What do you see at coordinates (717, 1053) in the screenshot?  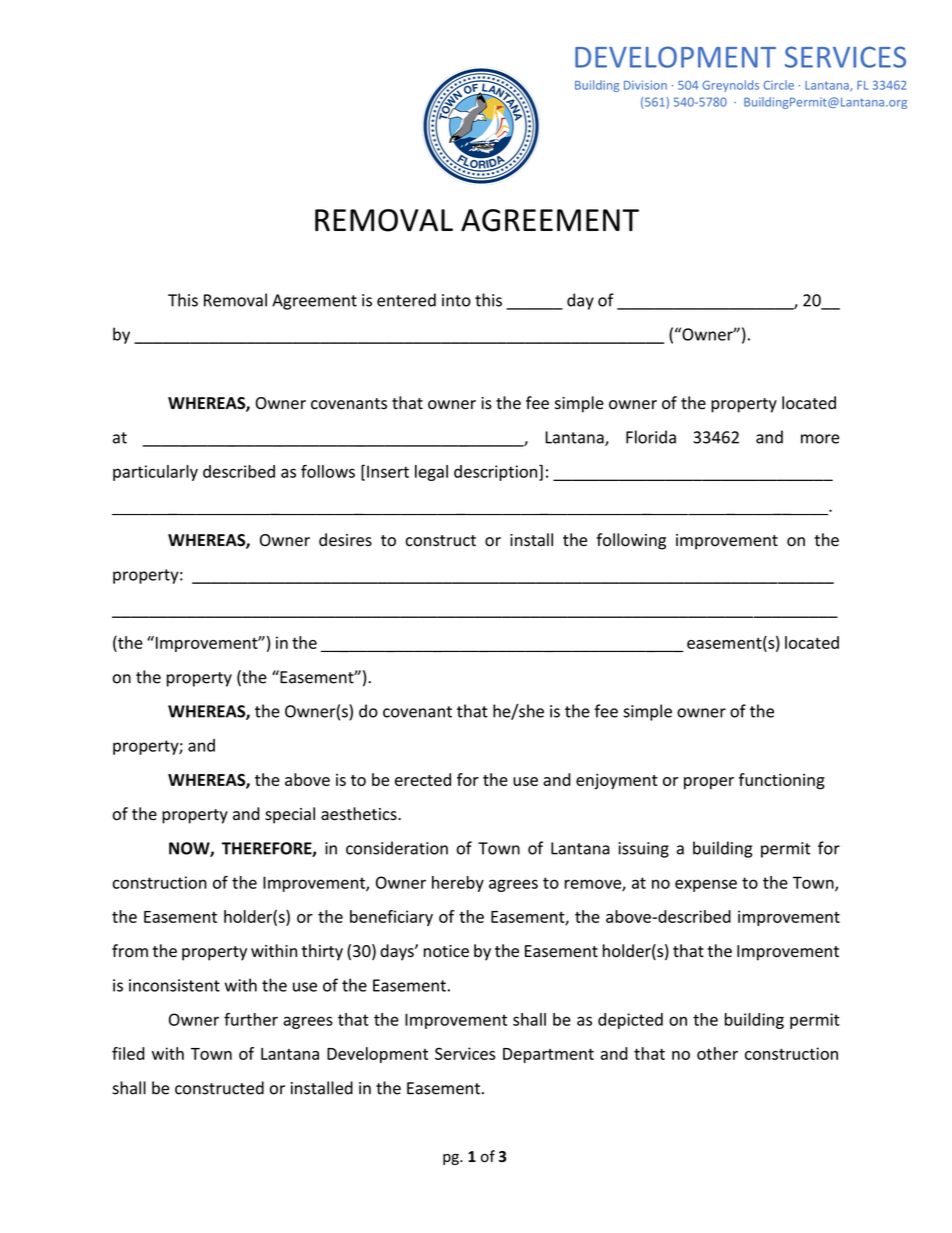 I see `other` at bounding box center [717, 1053].
